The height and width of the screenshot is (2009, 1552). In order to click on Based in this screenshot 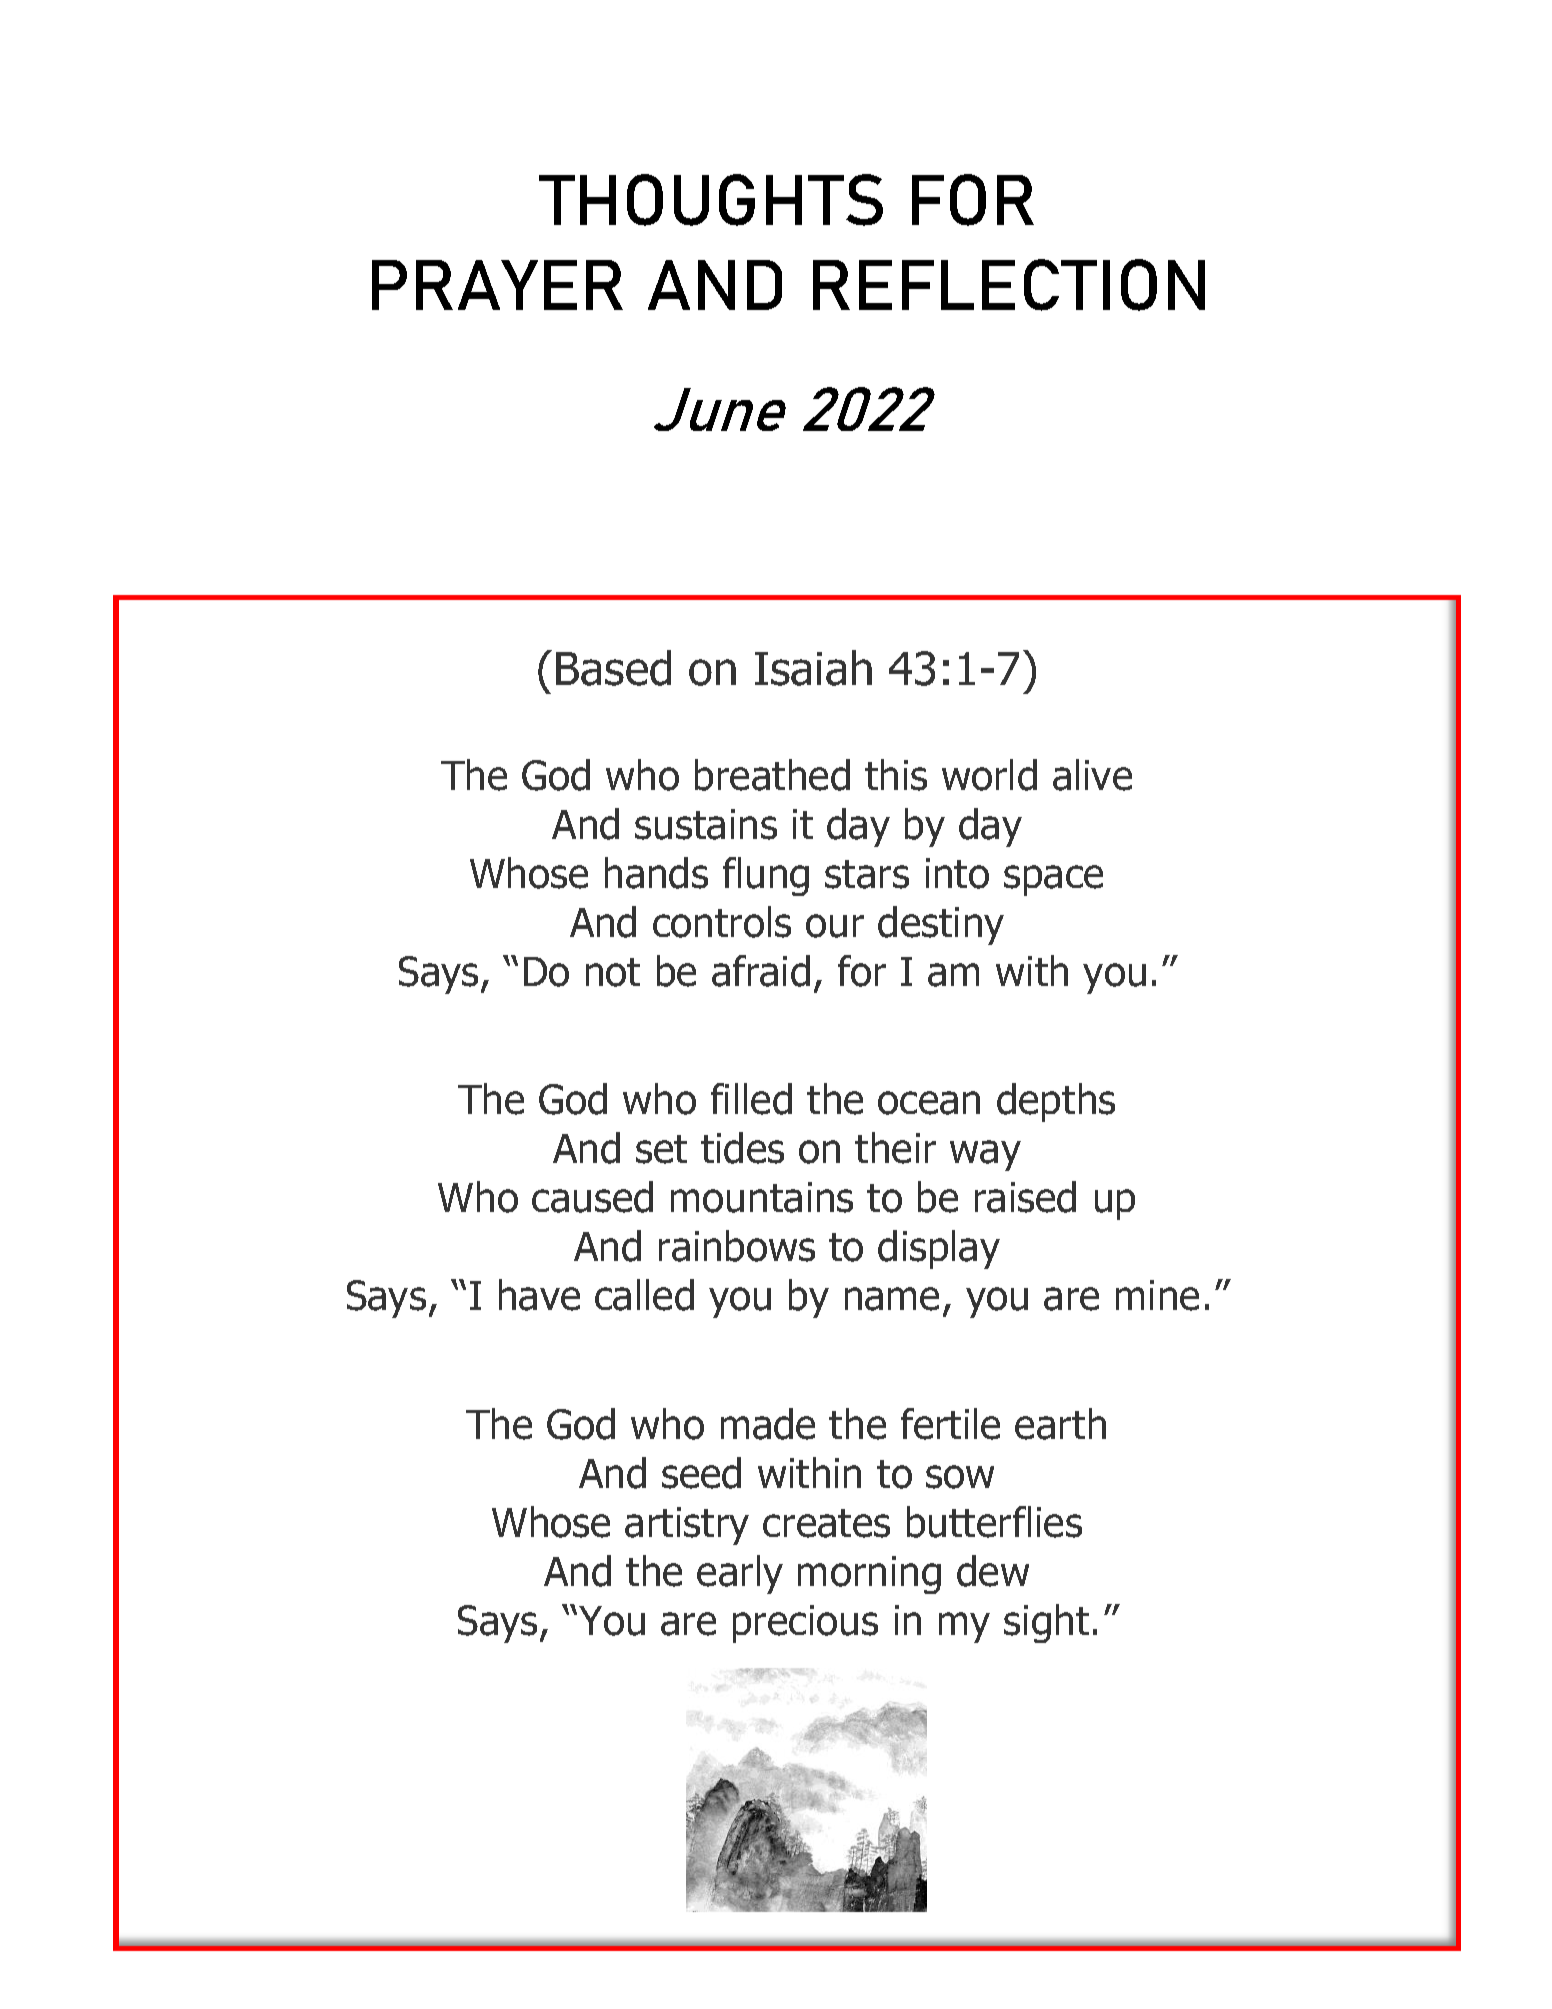, I will do `click(613, 668)`.
